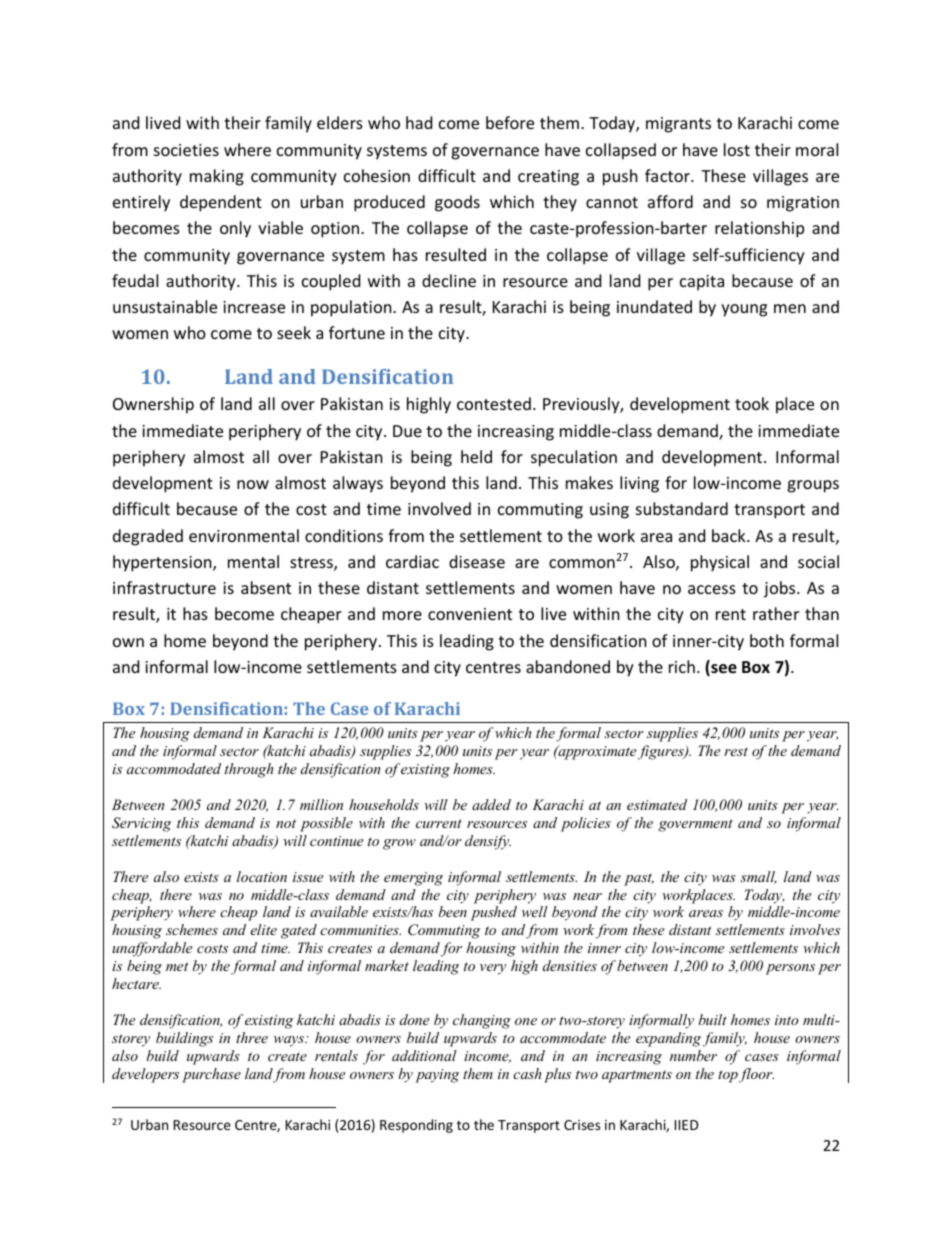  I want to click on both, so click(767, 640).
